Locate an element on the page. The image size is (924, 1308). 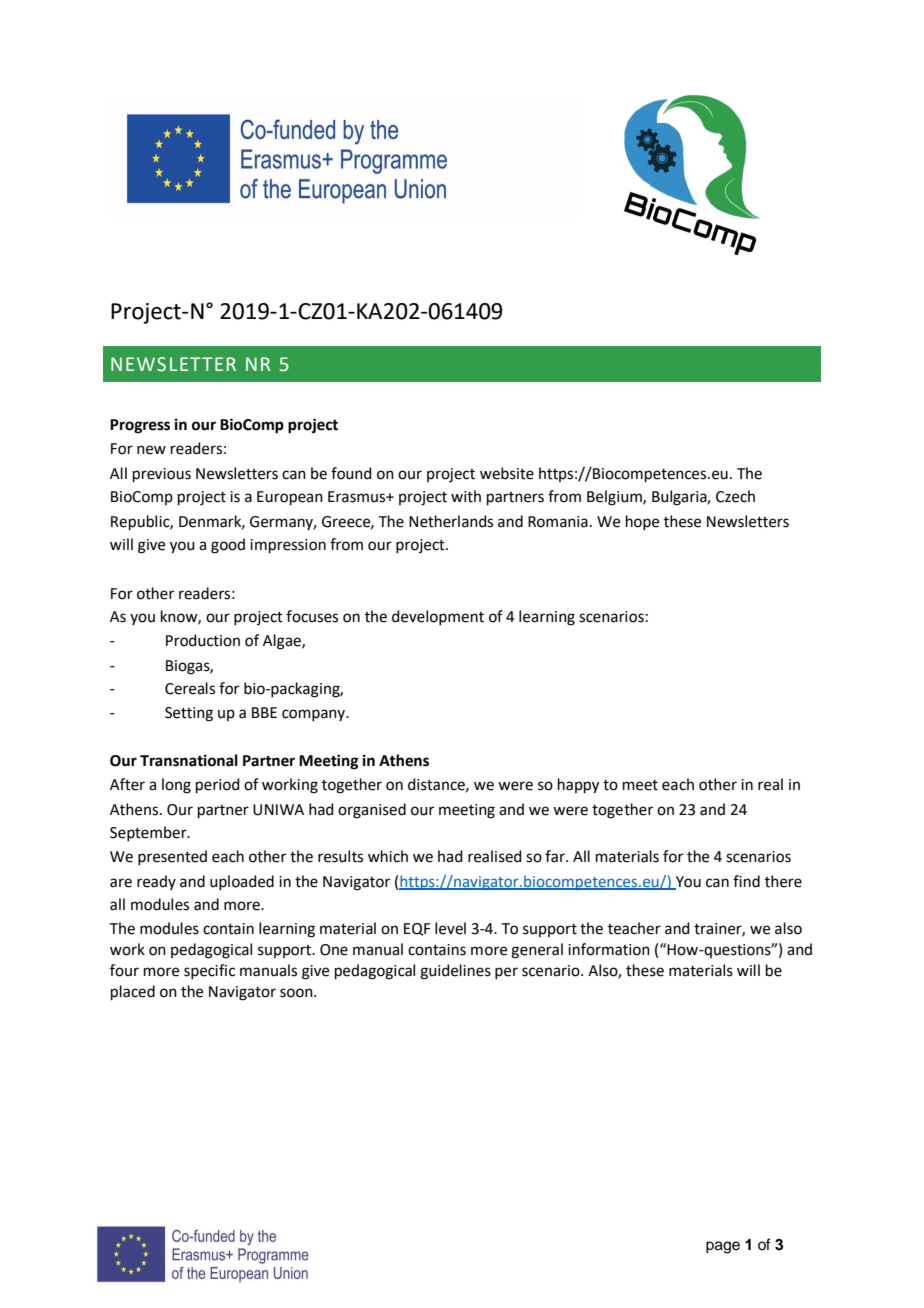
information is located at coordinates (609, 949).
